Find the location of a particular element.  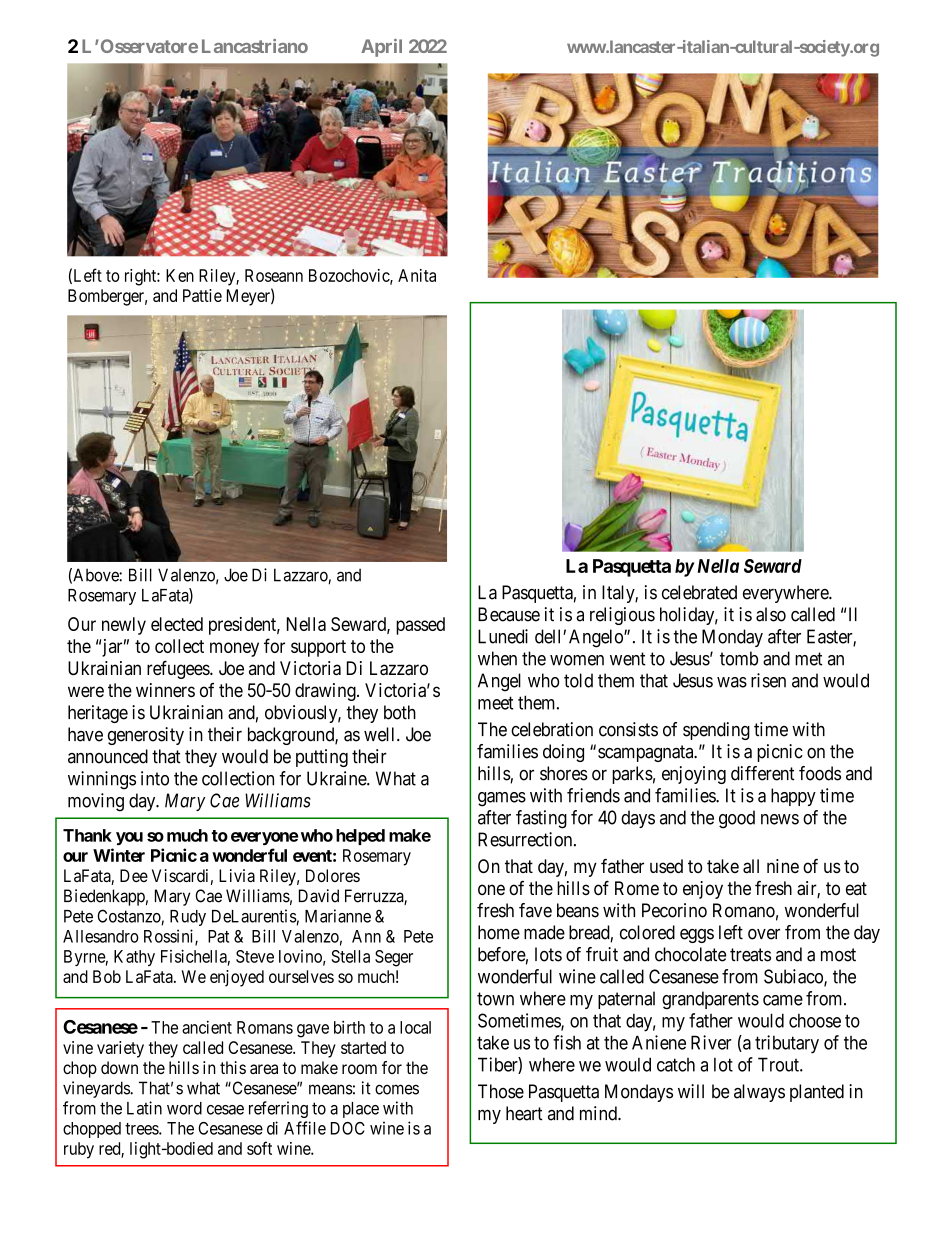

Those is located at coordinates (501, 1091).
